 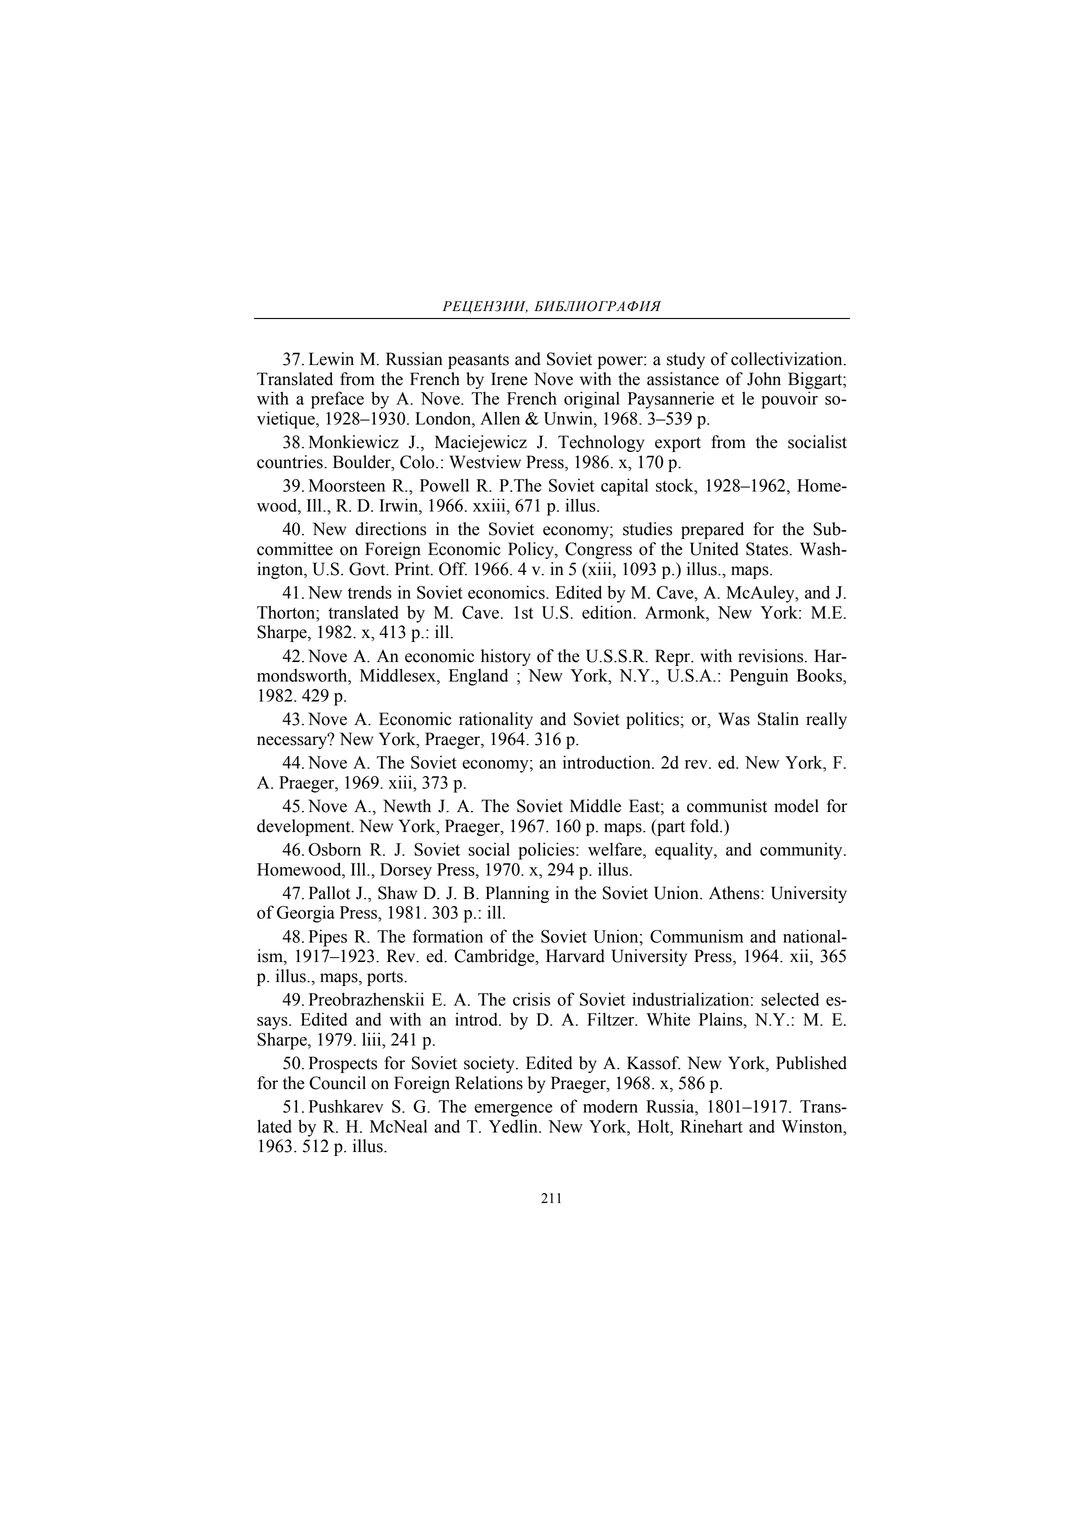 I want to click on preface, so click(x=337, y=400).
